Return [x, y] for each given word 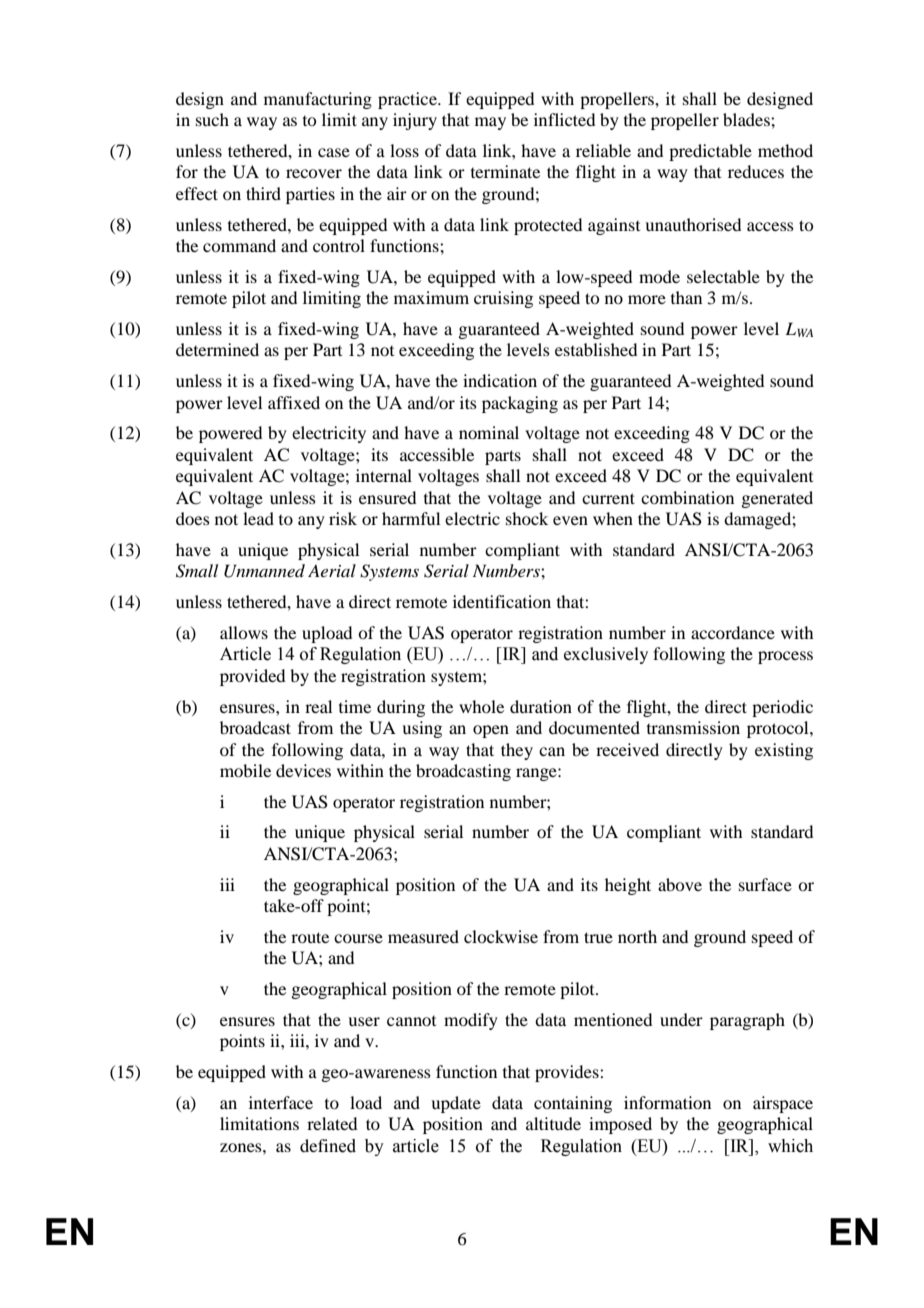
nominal [489, 432]
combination [687, 497]
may [490, 123]
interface [281, 1102]
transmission [693, 727]
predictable [710, 152]
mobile [245, 770]
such [212, 119]
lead [258, 518]
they [517, 751]
